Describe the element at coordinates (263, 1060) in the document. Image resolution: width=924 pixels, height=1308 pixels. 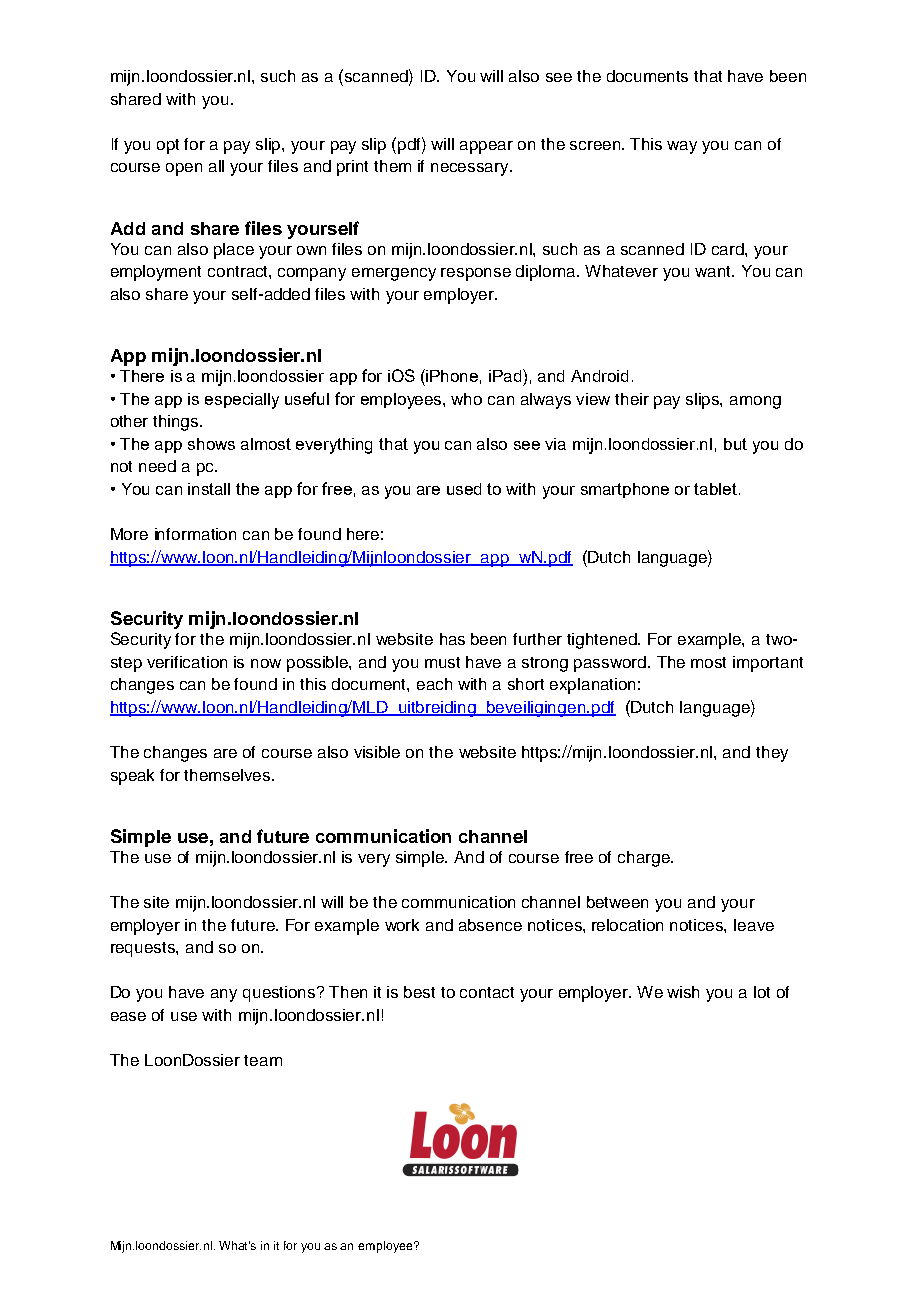
I see `team` at that location.
